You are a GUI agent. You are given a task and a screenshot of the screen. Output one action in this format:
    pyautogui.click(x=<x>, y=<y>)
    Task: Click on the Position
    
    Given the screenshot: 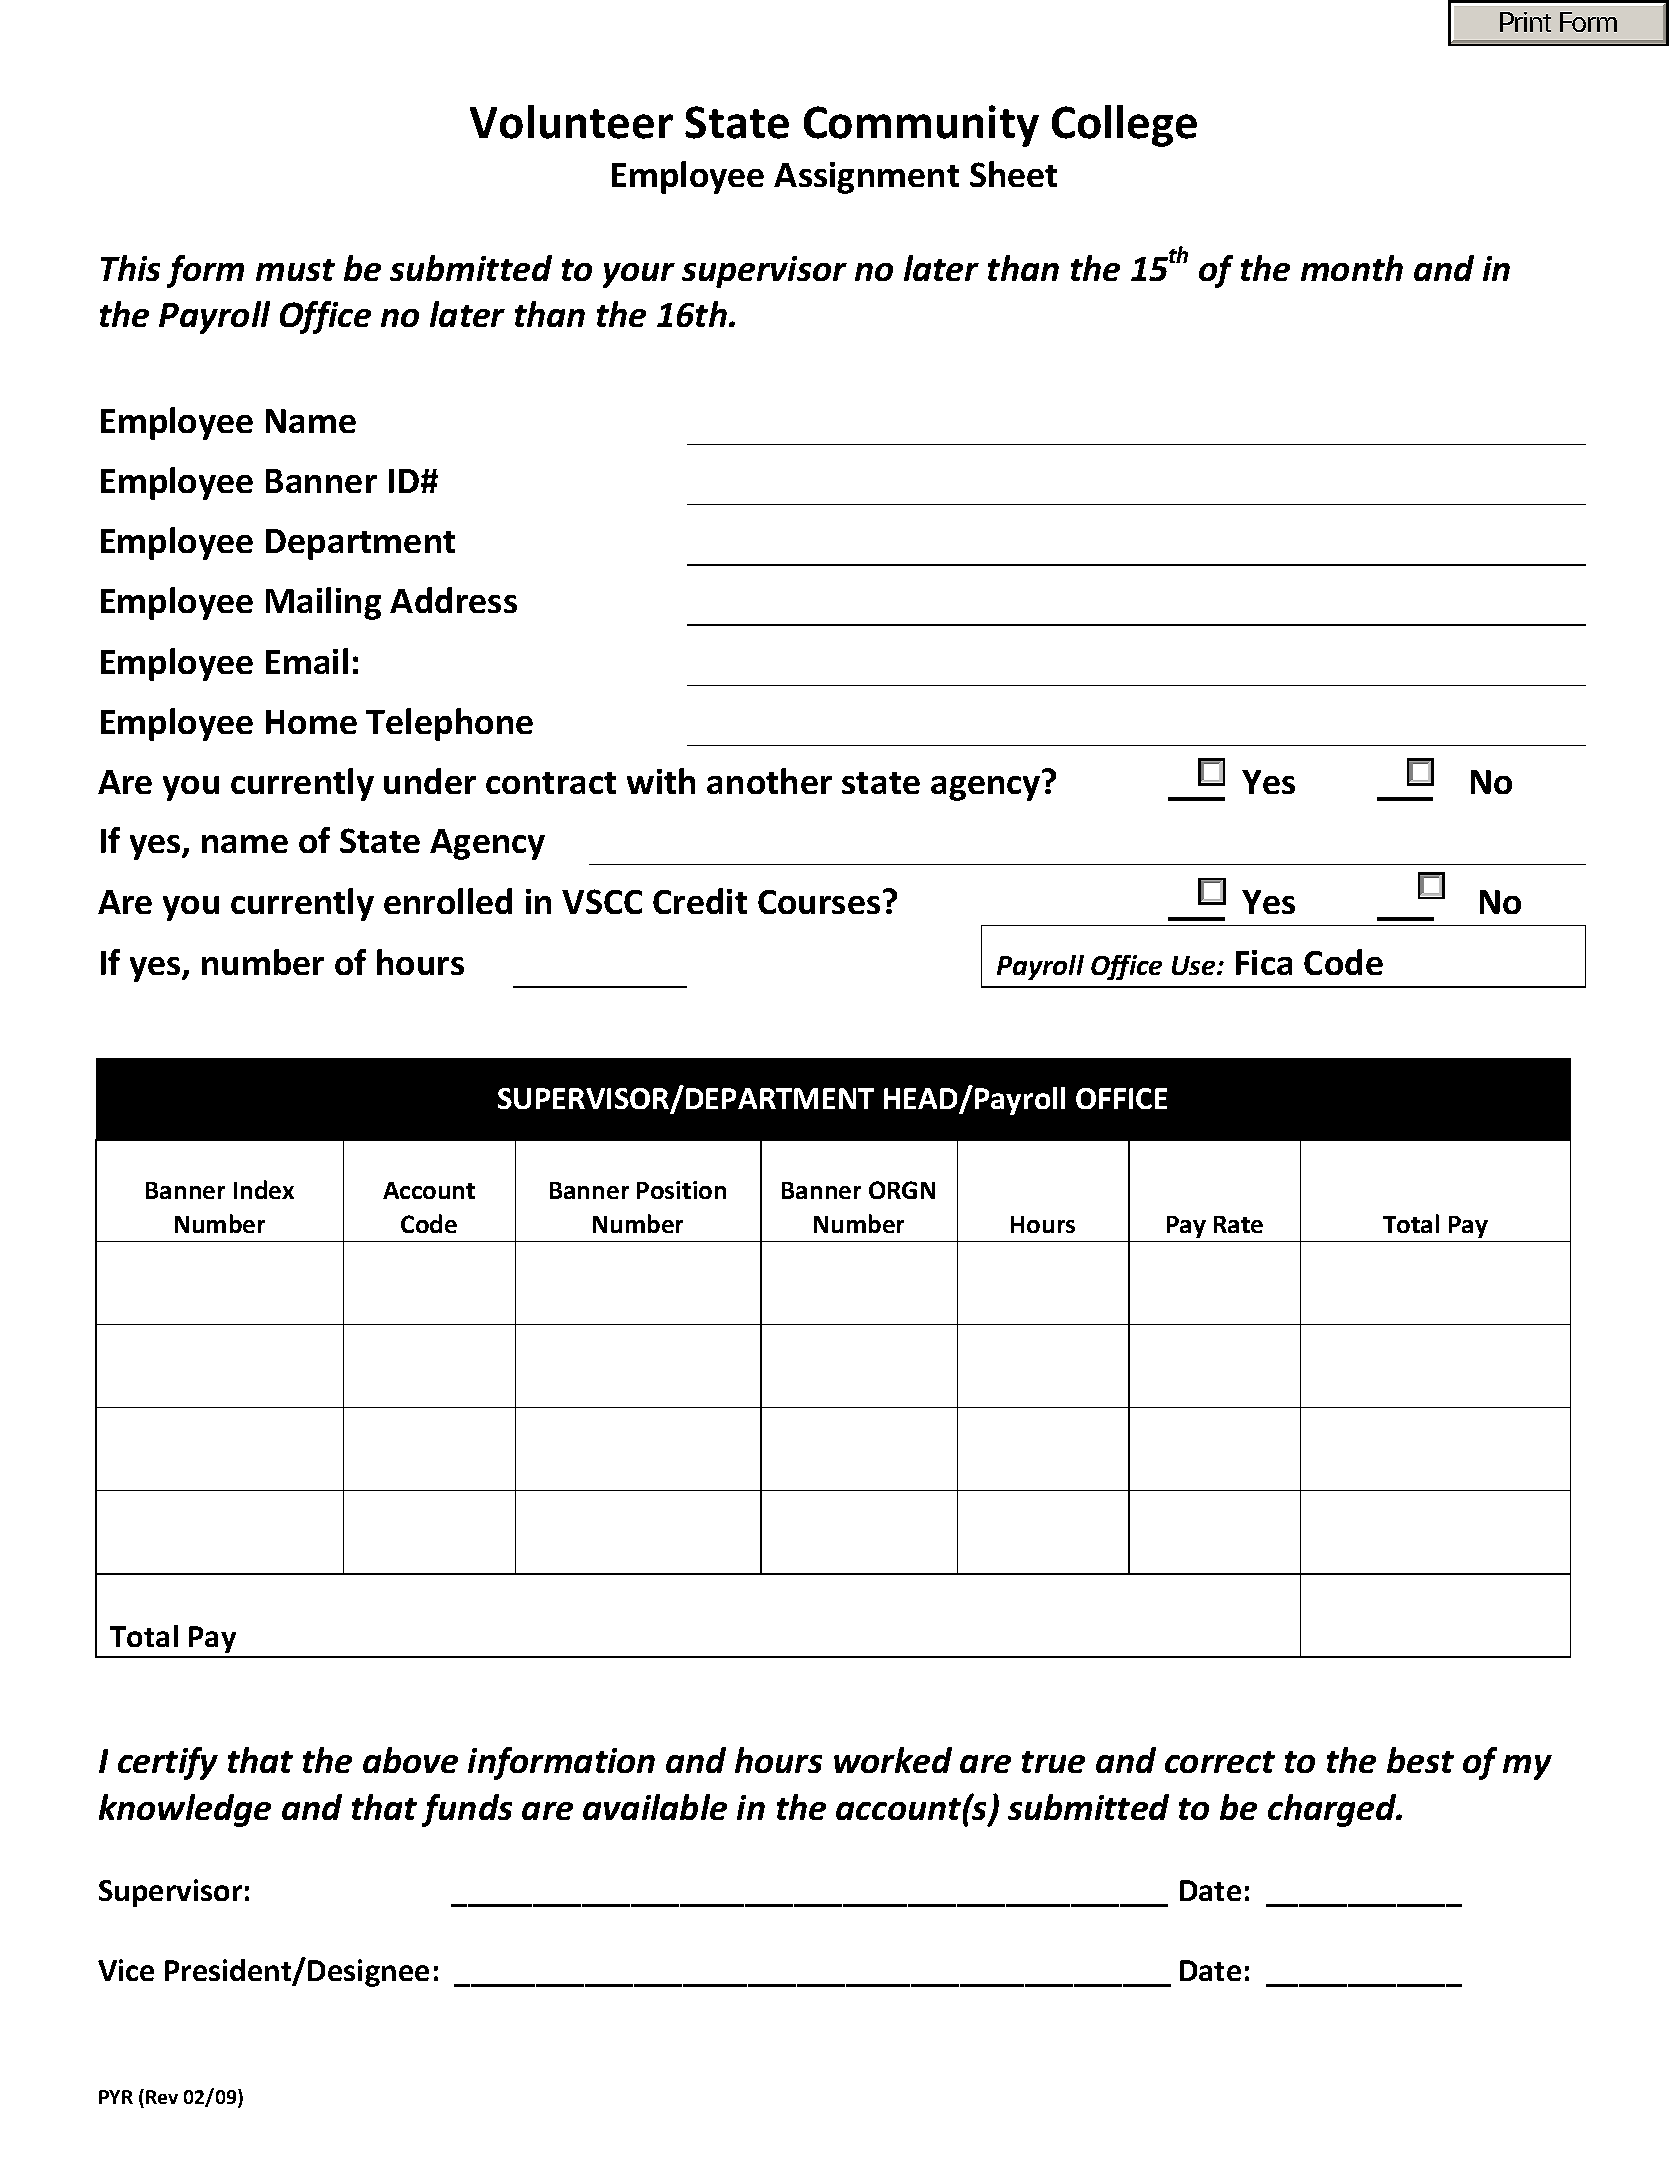 What is the action you would take?
    pyautogui.click(x=681, y=1190)
